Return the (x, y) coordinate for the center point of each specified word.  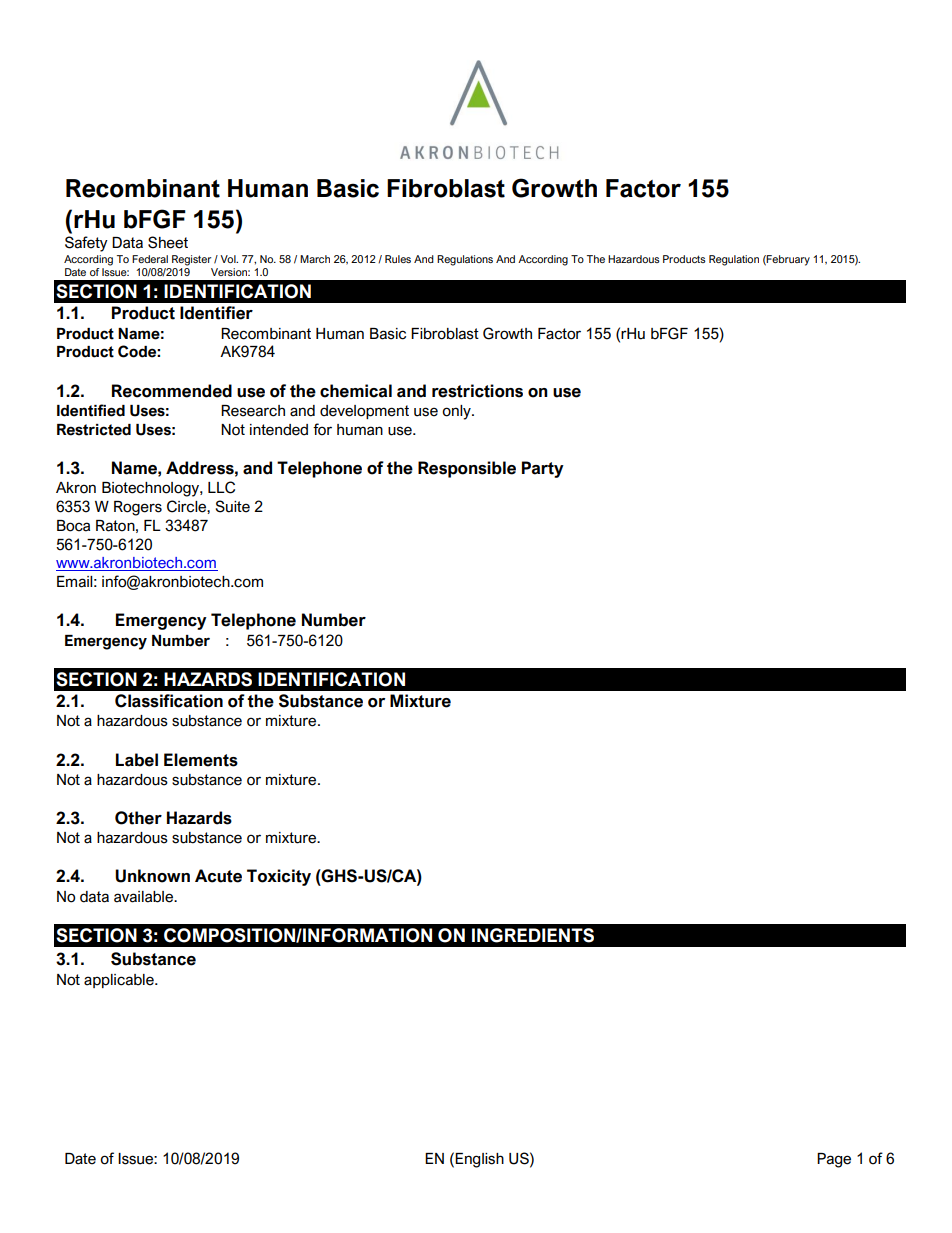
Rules (398, 259)
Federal (150, 259)
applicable (120, 981)
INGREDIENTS (533, 935)
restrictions (477, 391)
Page (834, 1160)
